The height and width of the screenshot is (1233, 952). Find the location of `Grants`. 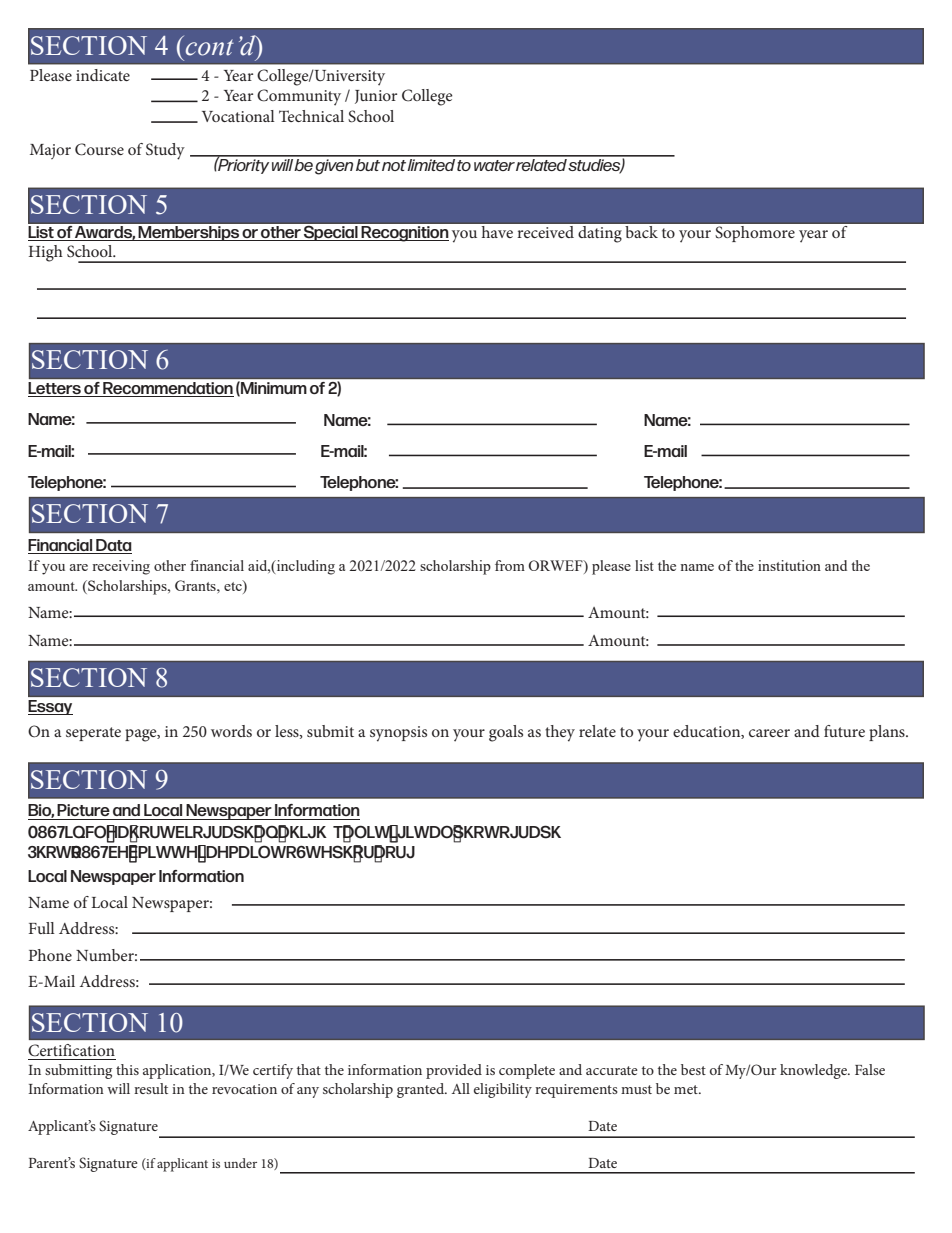

Grants is located at coordinates (196, 585).
